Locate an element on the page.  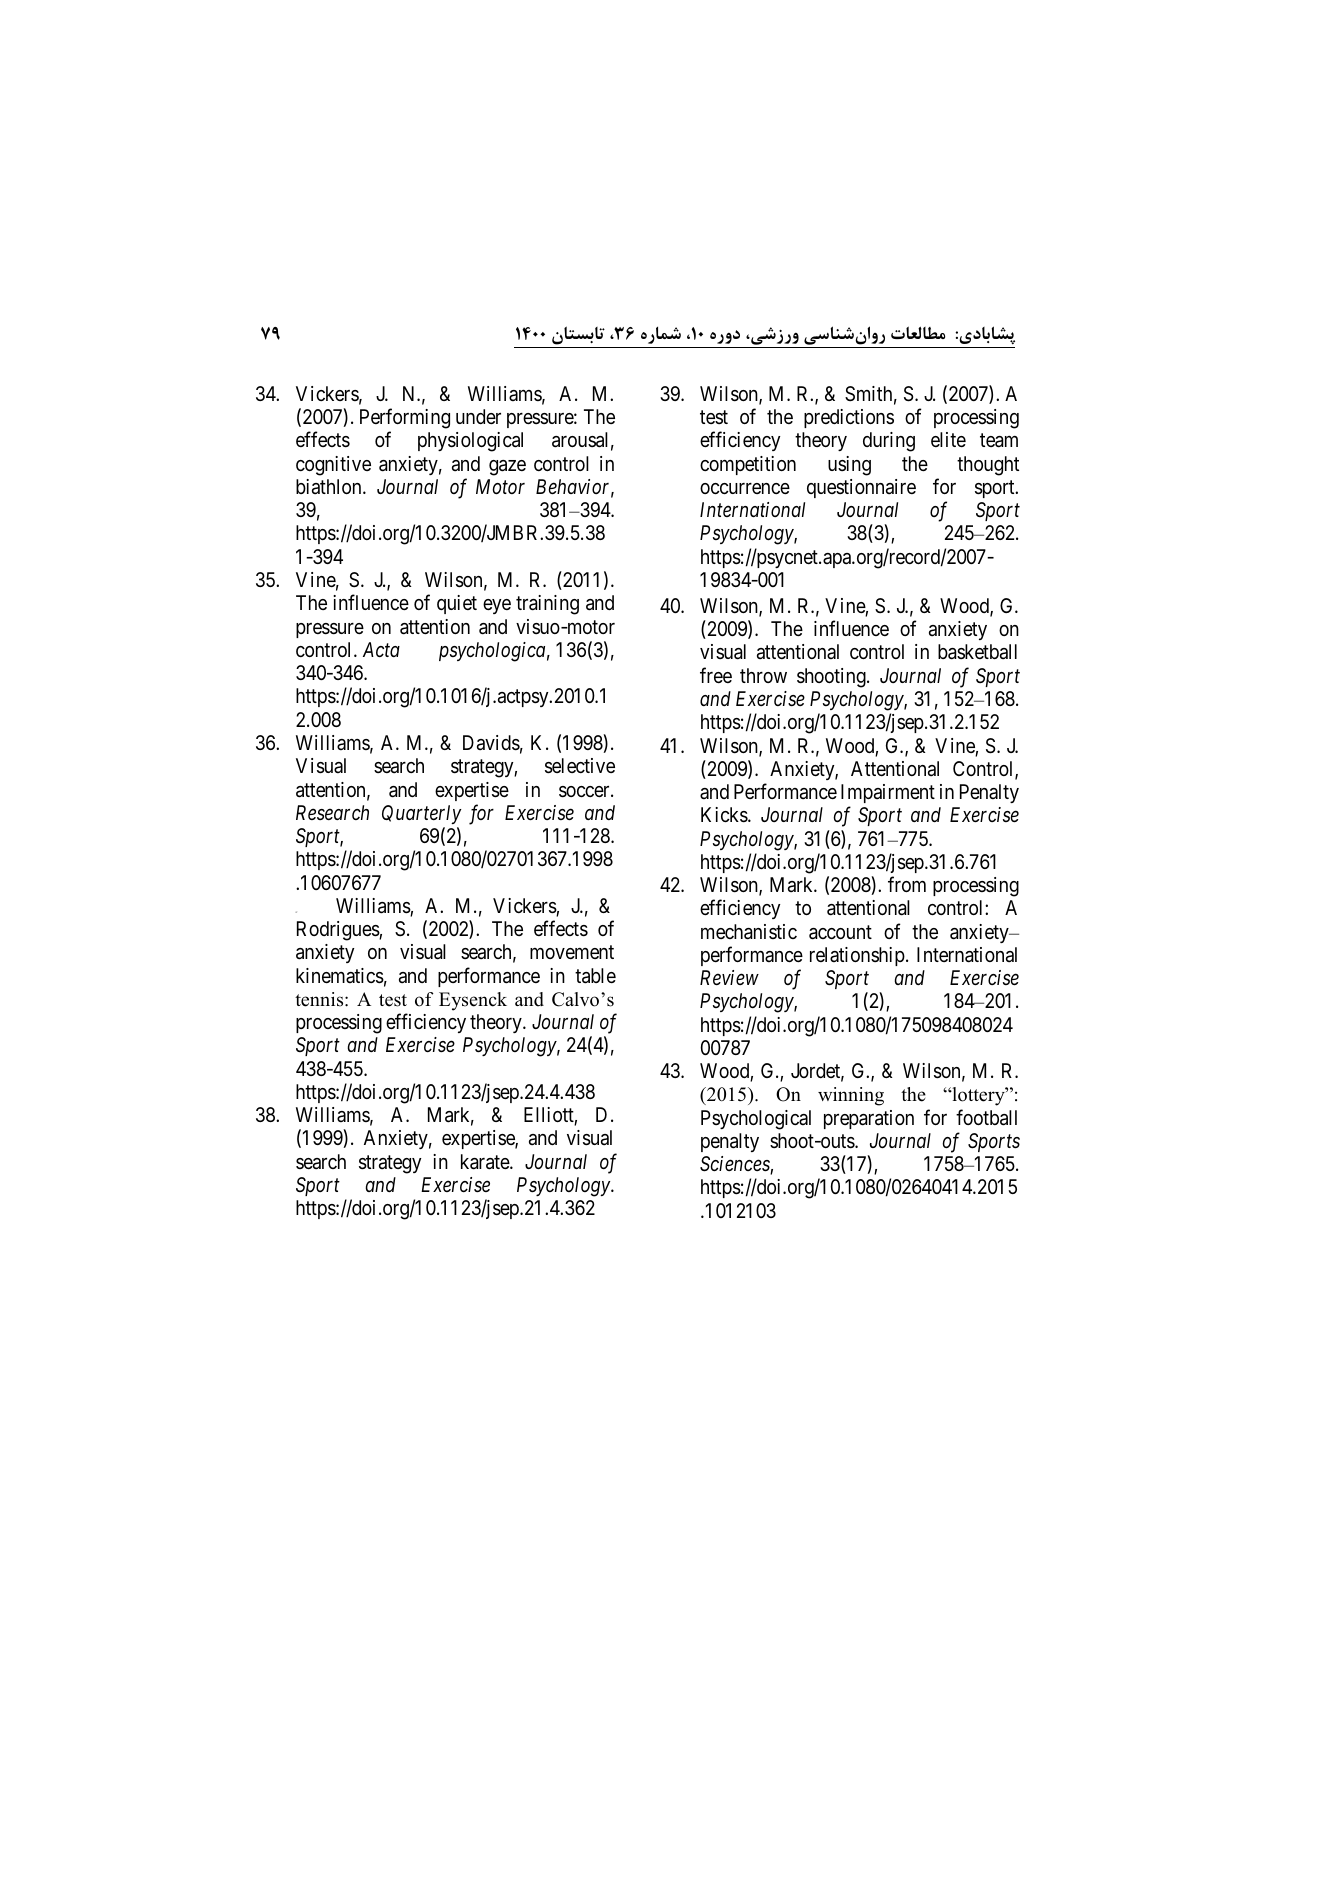
competition is located at coordinates (748, 465).
